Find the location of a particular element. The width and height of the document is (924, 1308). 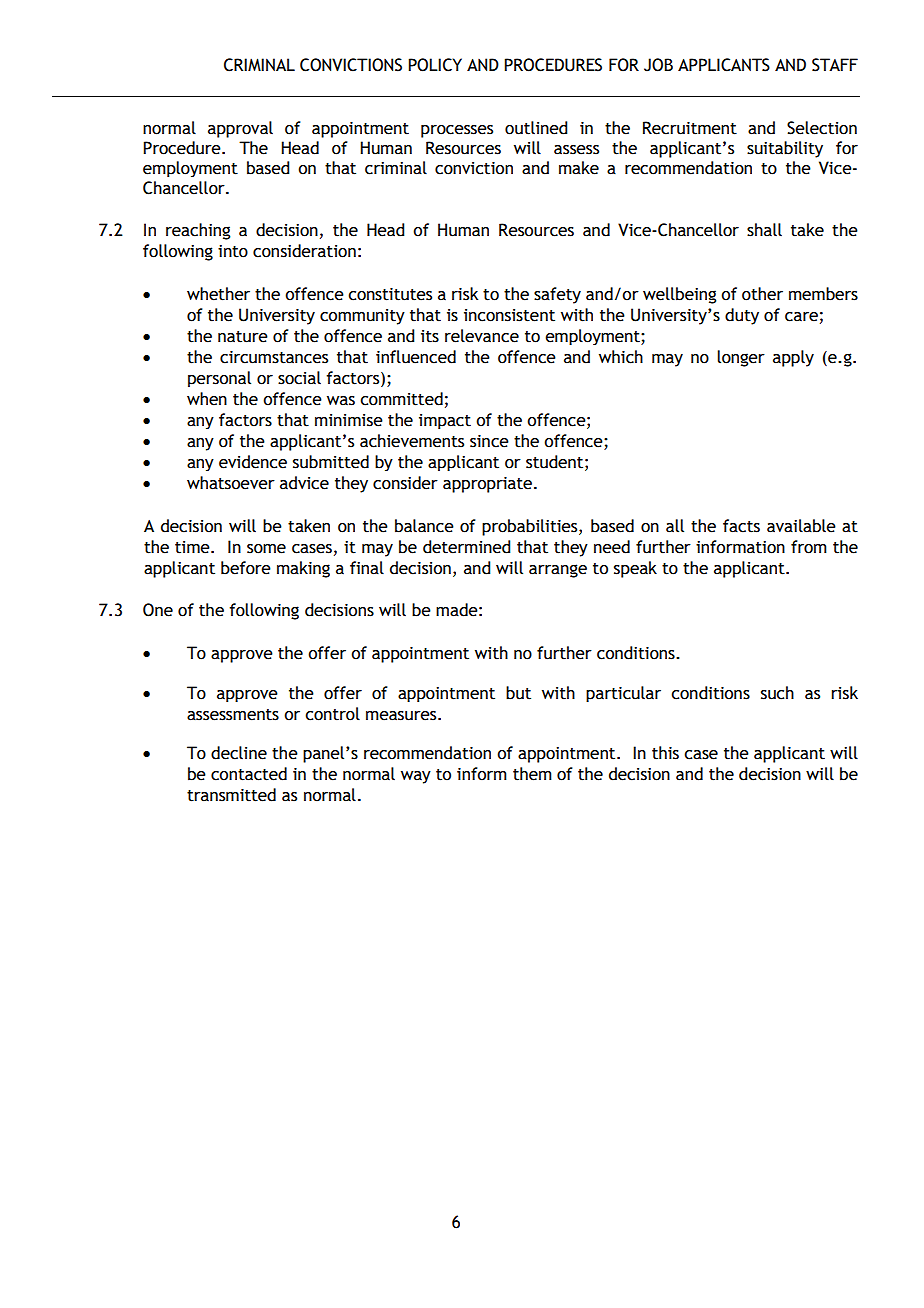

them is located at coordinates (532, 774).
